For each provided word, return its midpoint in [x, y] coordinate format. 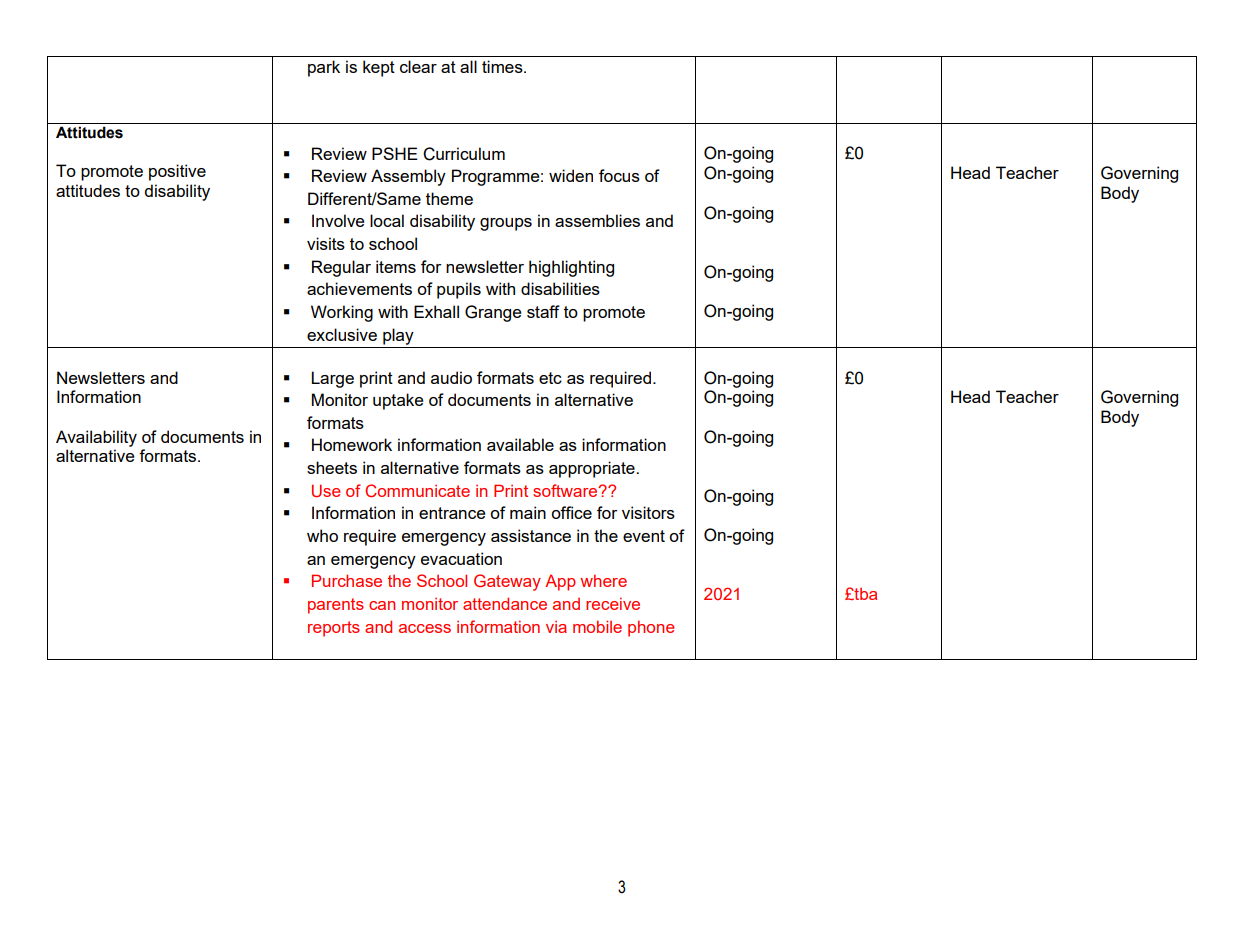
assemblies [597, 220]
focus [619, 175]
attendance [505, 603]
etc [550, 378]
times [503, 66]
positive [177, 172]
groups [506, 224]
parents [336, 606]
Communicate [417, 490]
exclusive [342, 334]
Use [326, 491]
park [324, 68]
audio [451, 377]
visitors [648, 512]
